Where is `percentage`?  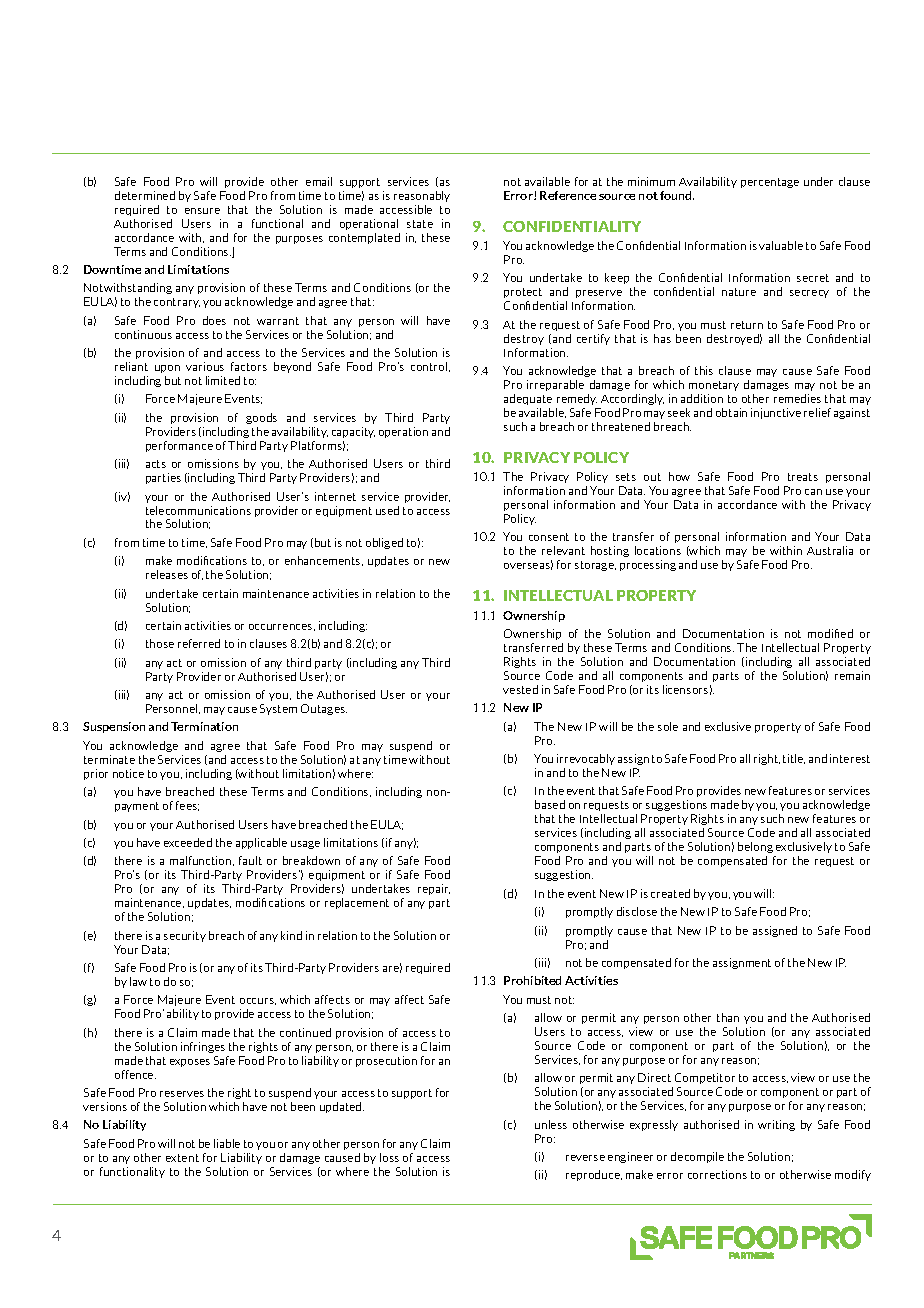
percentage is located at coordinates (770, 183).
